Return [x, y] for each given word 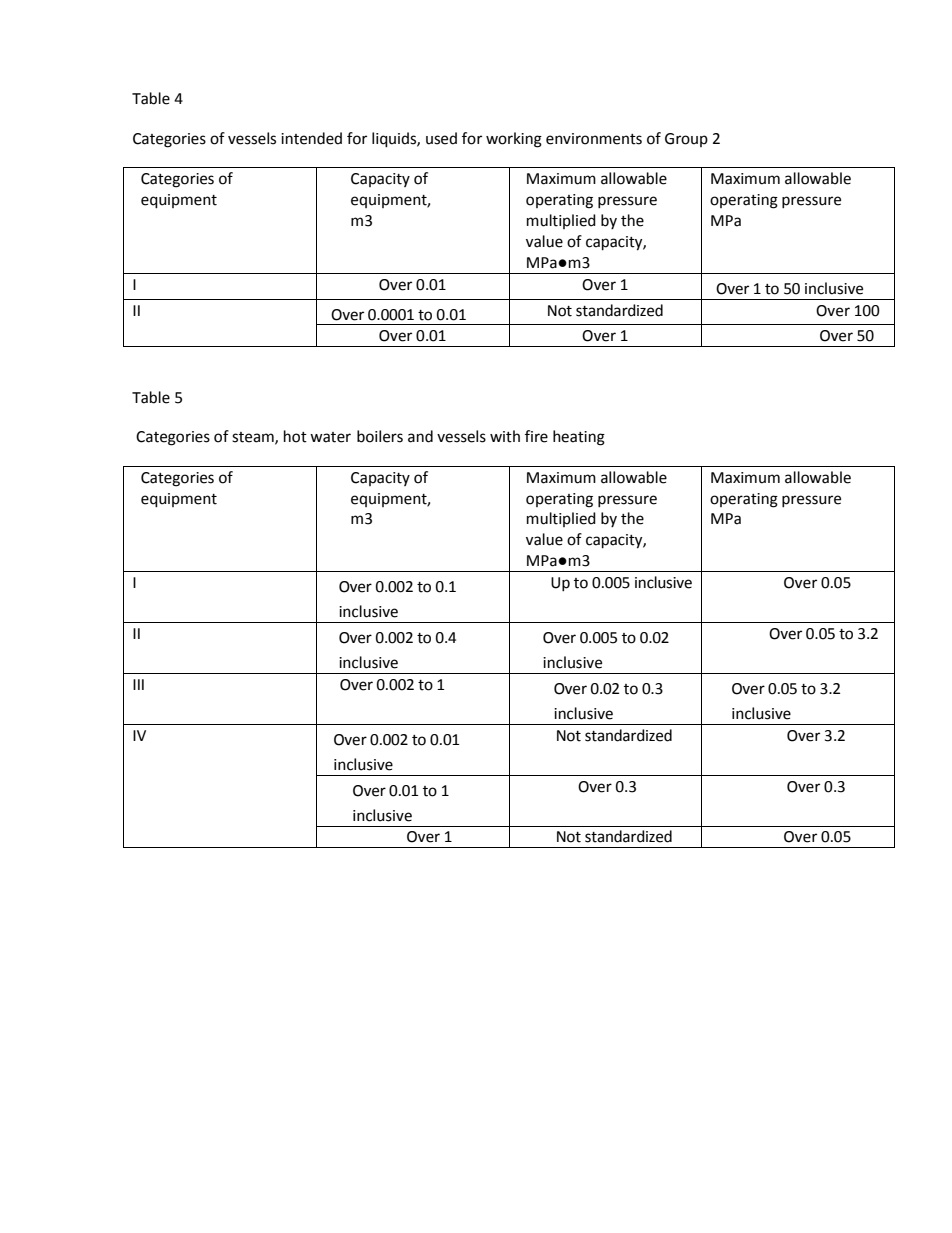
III [138, 684]
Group [686, 140]
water [330, 437]
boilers [380, 436]
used [441, 138]
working [514, 140]
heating [579, 438]
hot [295, 436]
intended [311, 138]
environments [594, 139]
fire [536, 436]
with [505, 436]
